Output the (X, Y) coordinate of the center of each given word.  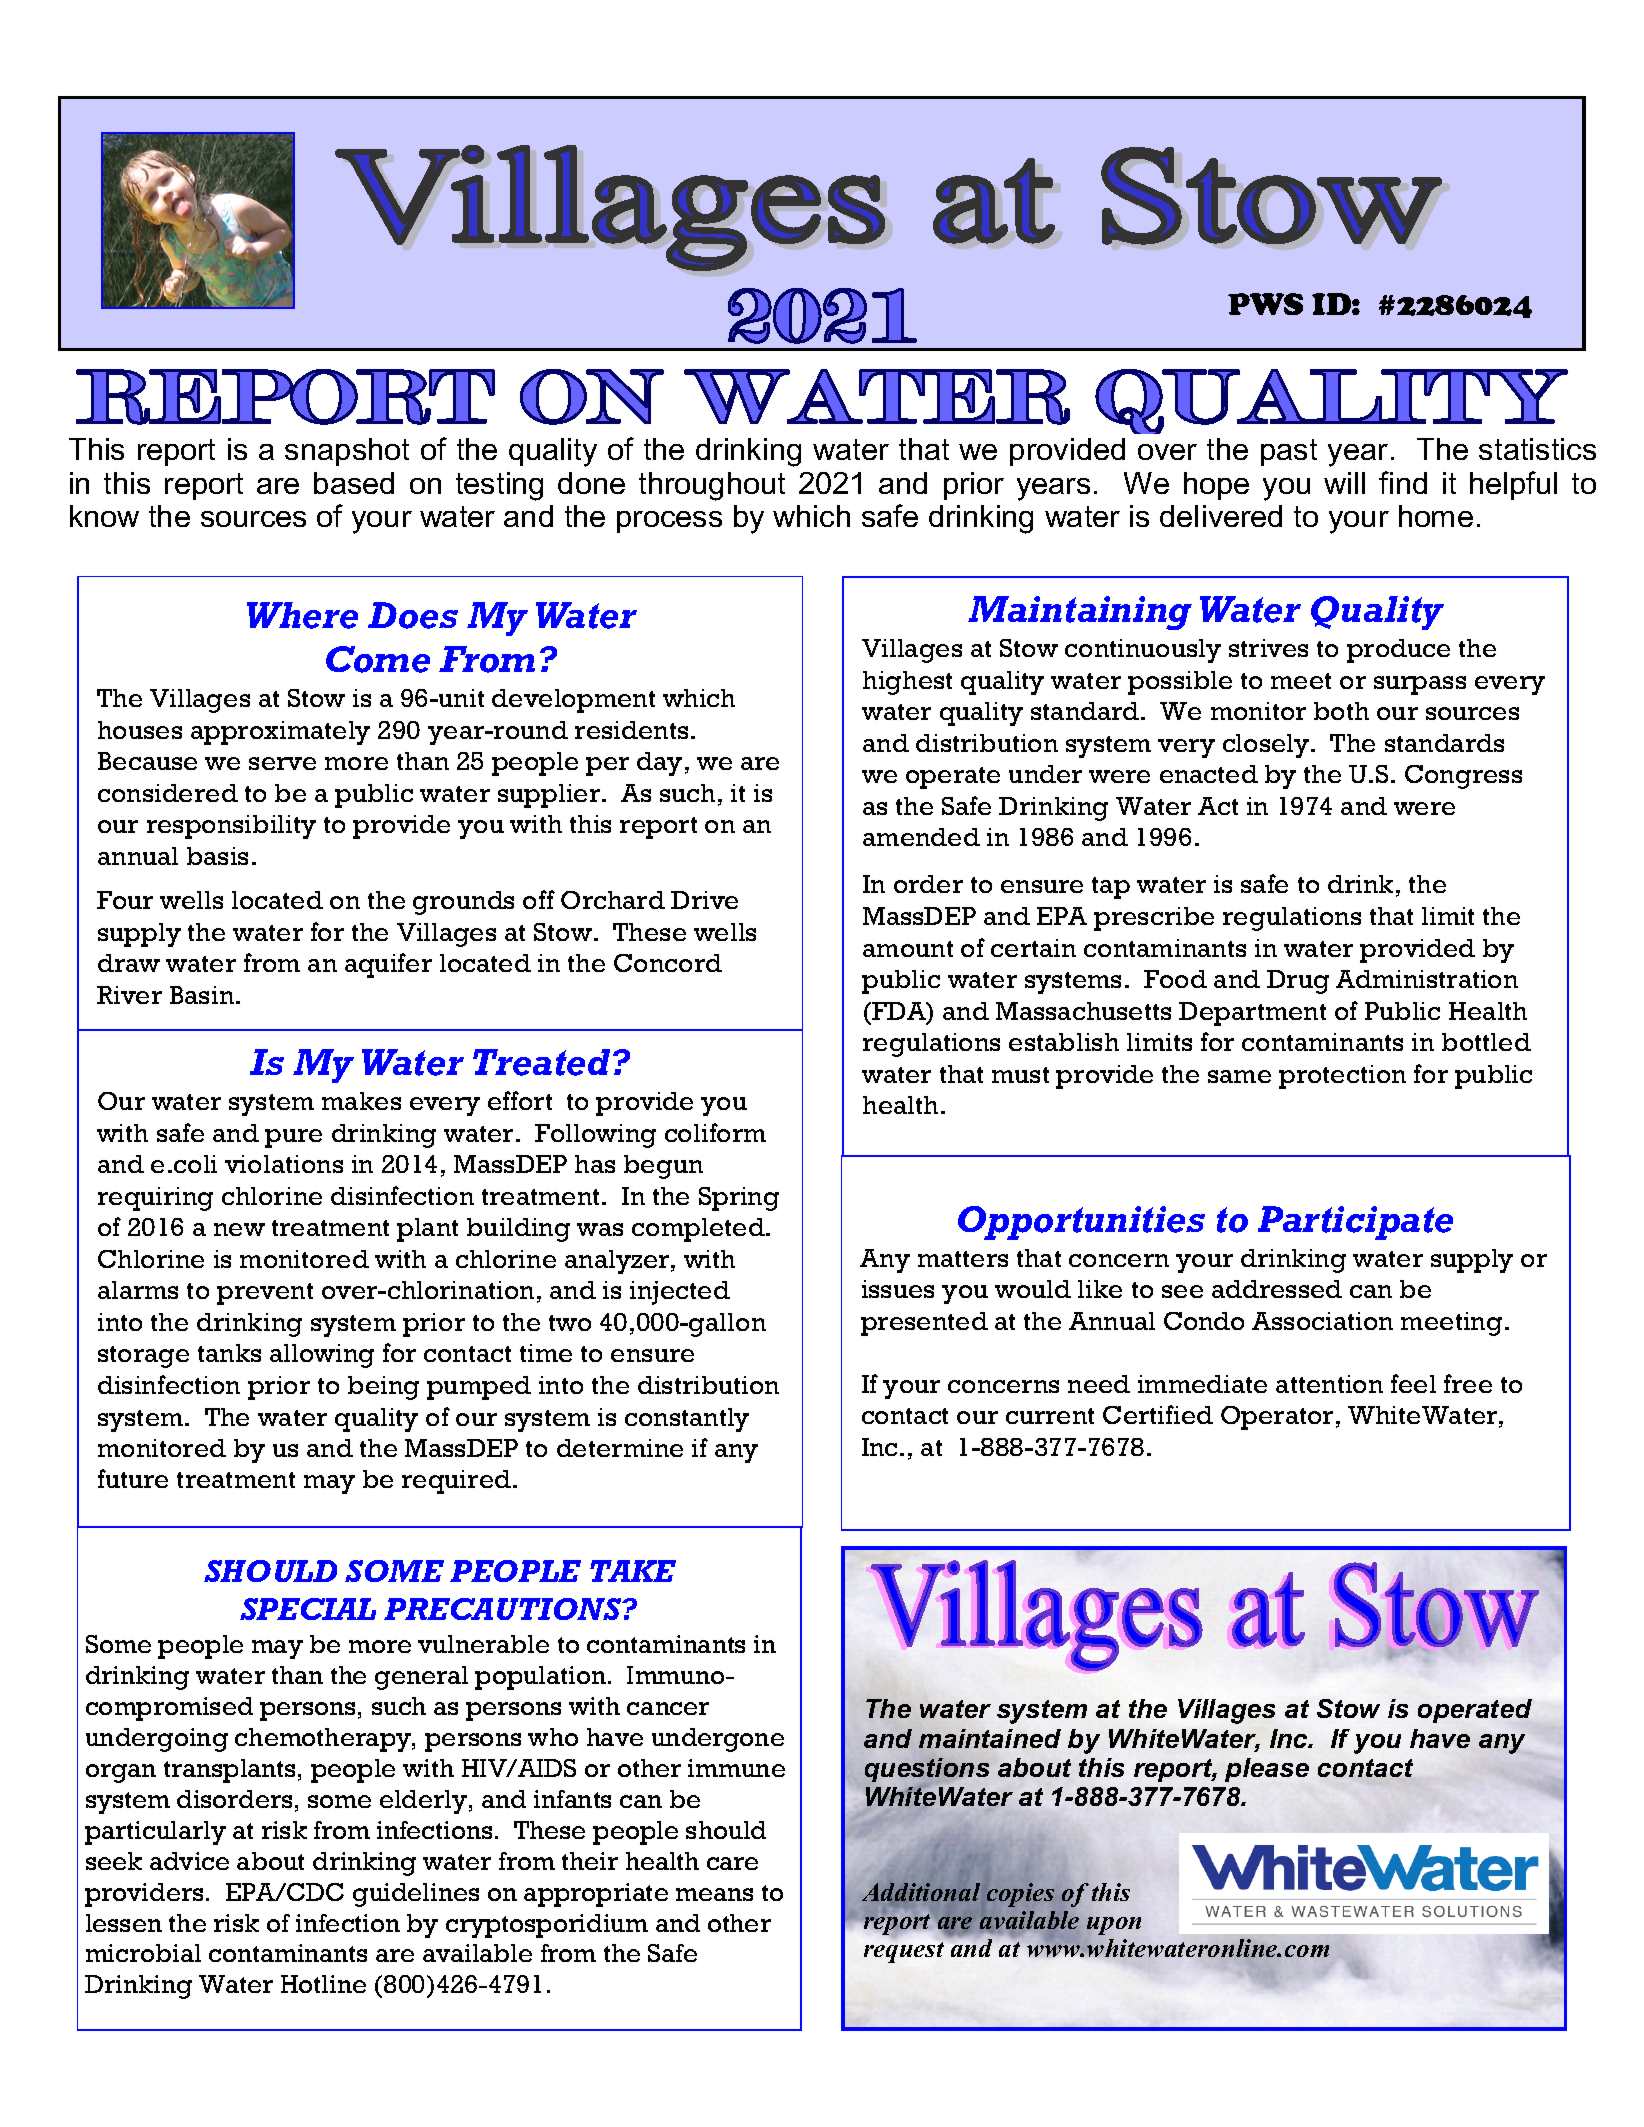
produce (1398, 651)
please (1267, 1770)
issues (898, 1289)
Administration (1427, 979)
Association (1322, 1321)
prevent (265, 1294)
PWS (1265, 304)
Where (302, 615)
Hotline (323, 1984)
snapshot (347, 452)
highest (907, 683)
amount (908, 949)
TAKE (633, 1571)
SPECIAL (308, 1609)
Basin (203, 995)
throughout (712, 486)
